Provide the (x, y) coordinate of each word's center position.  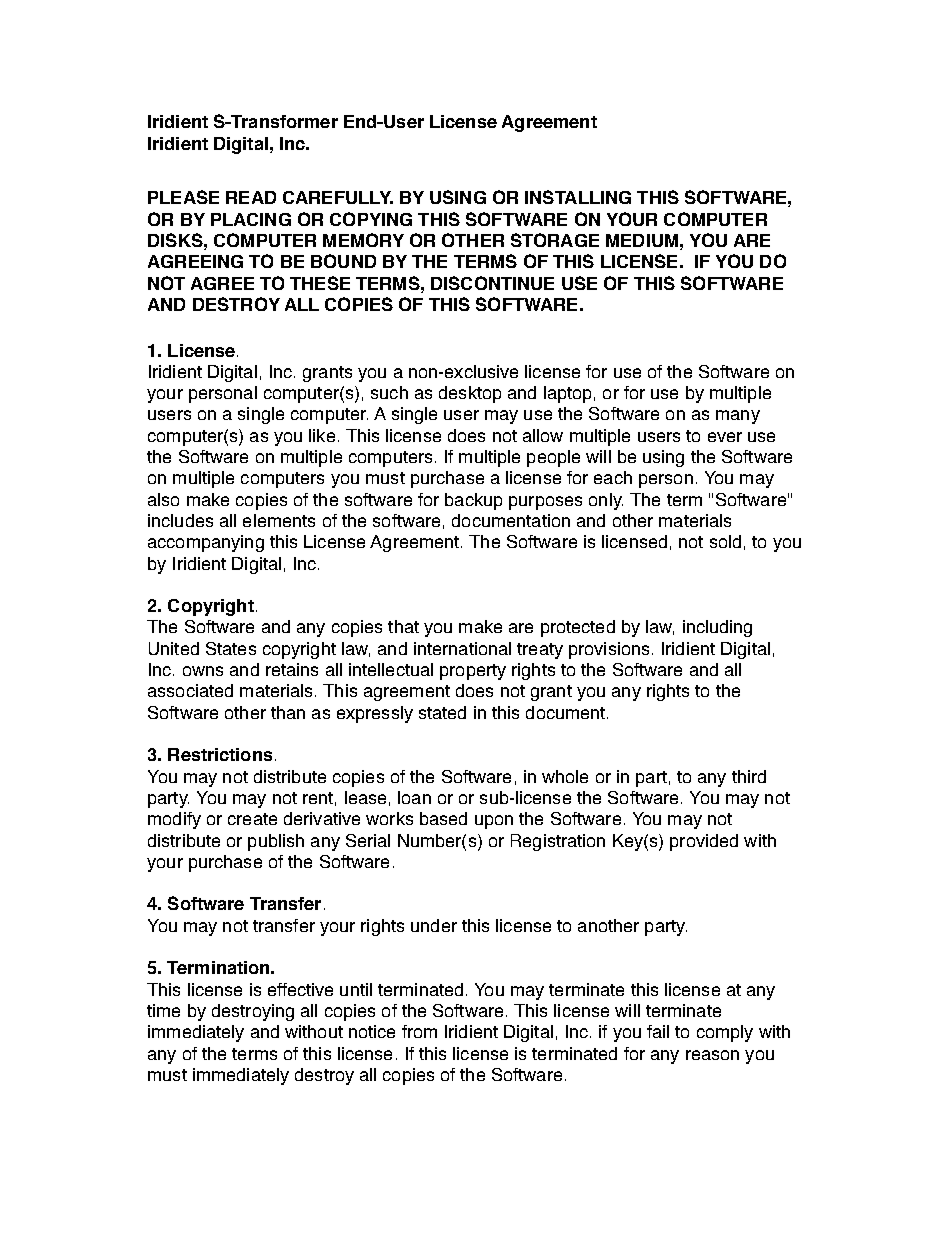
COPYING (371, 219)
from (419, 1031)
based (443, 818)
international (462, 648)
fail (658, 1031)
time (163, 1010)
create (252, 819)
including (717, 628)
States (231, 648)
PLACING (251, 219)
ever (725, 437)
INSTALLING (578, 197)
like (322, 435)
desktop (470, 394)
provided (704, 842)
